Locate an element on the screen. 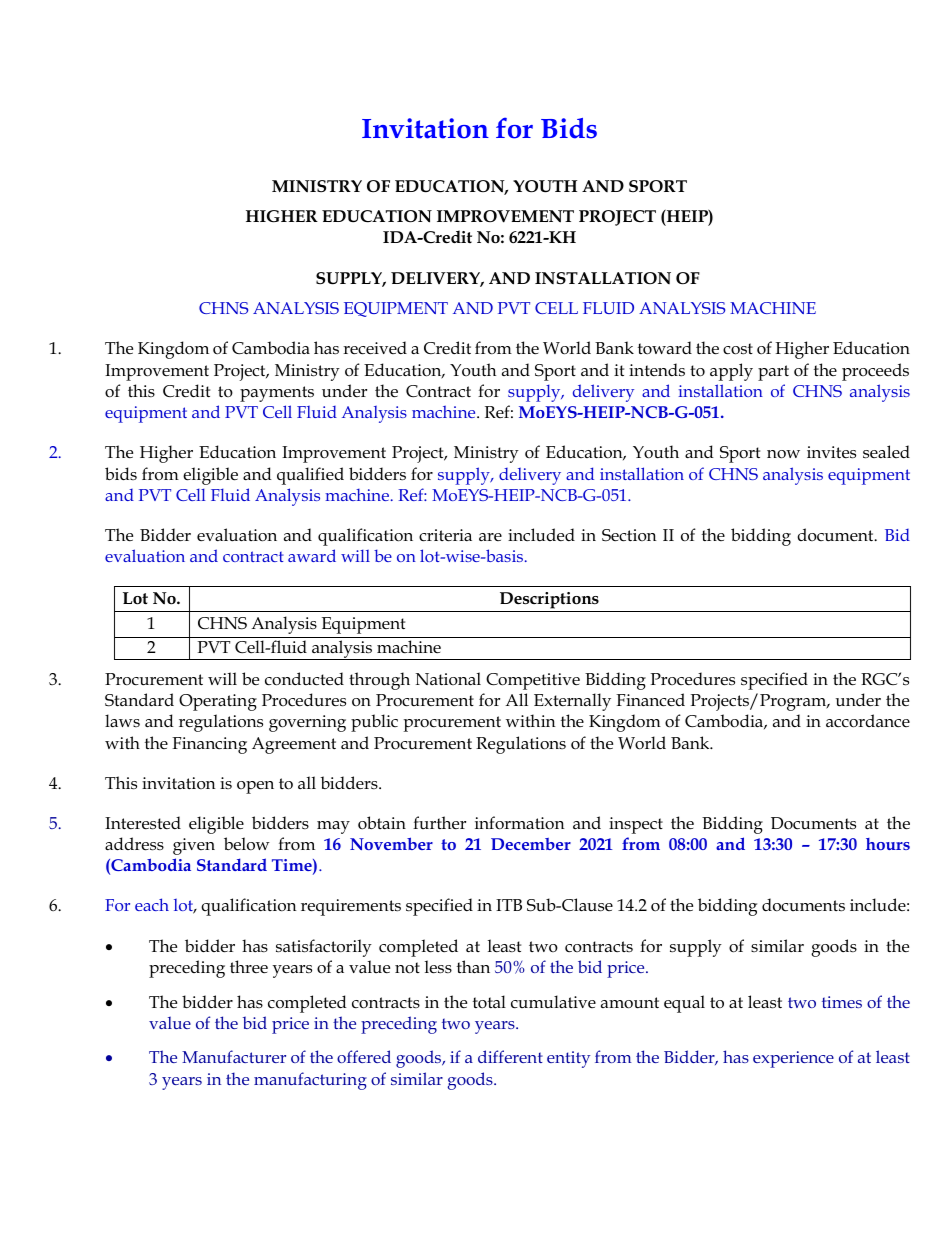 This screenshot has width=952, height=1233. information is located at coordinates (519, 823).
